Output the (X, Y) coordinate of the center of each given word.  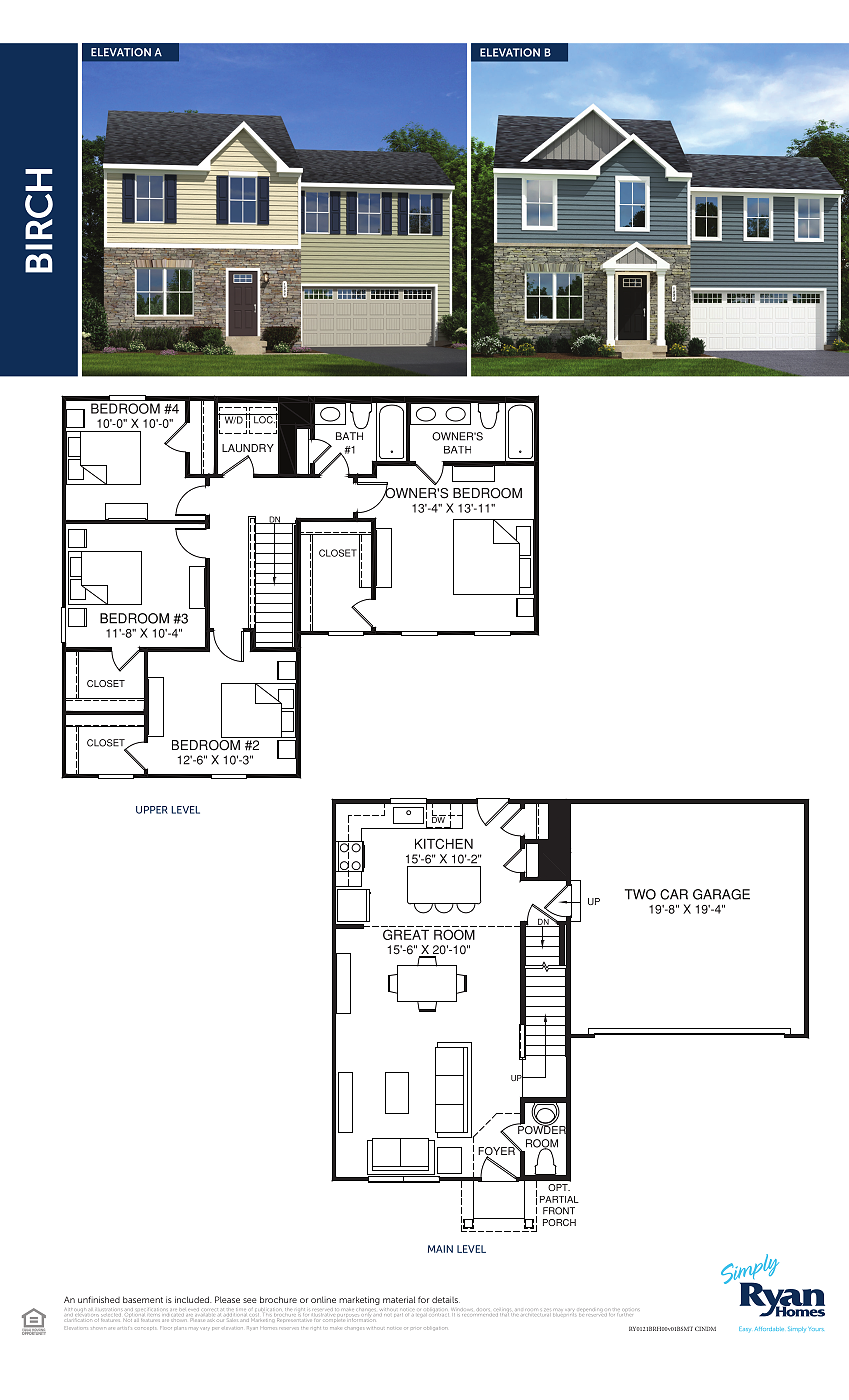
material (399, 1299)
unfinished (99, 1299)
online (323, 1299)
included (193, 1299)
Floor (166, 1327)
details (446, 1299)
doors (482, 1309)
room (531, 1309)
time (240, 1309)
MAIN (440, 1249)
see (250, 1300)
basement (143, 1299)
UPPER (152, 810)
